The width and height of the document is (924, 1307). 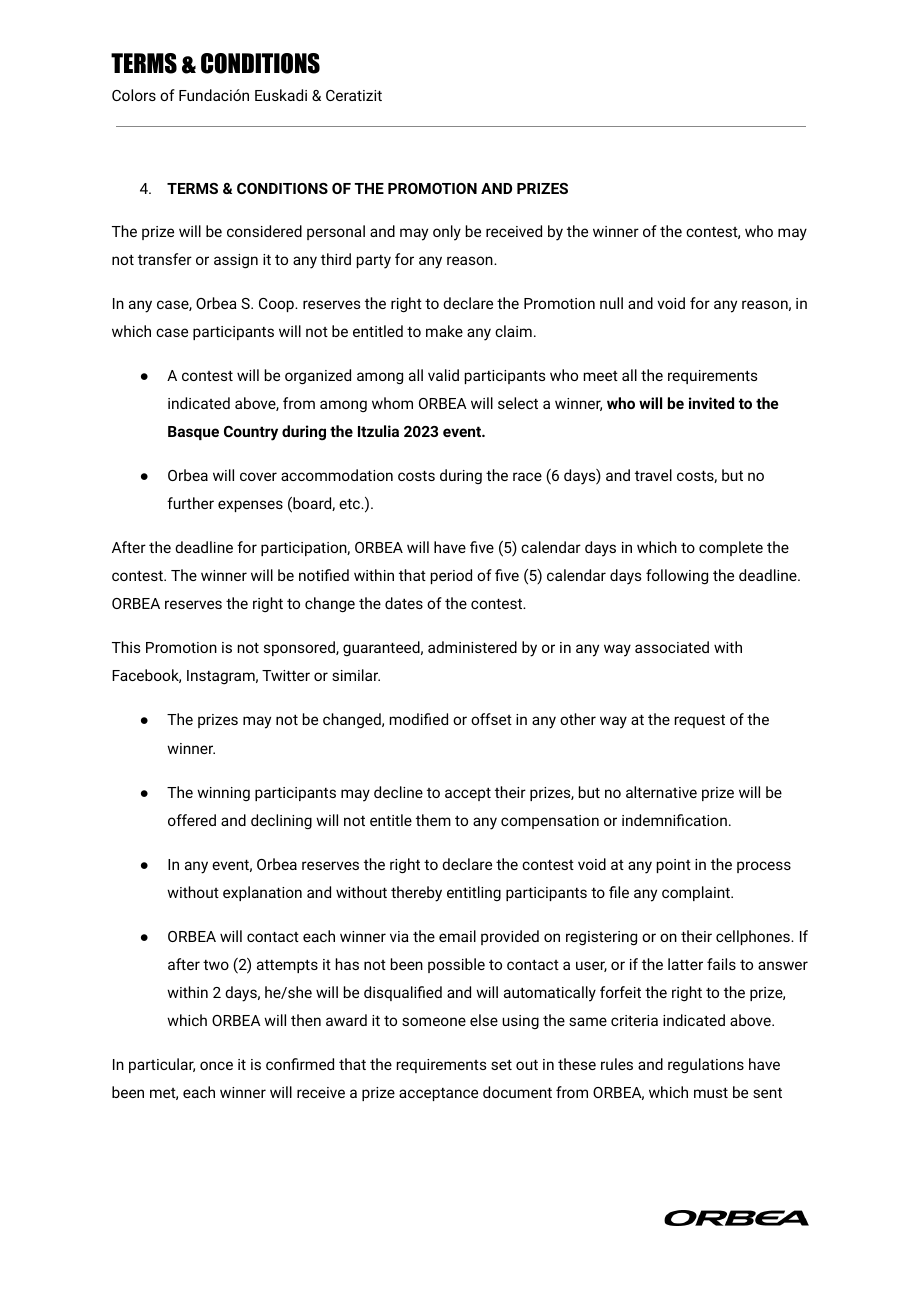 I want to click on regulations, so click(x=706, y=1066).
